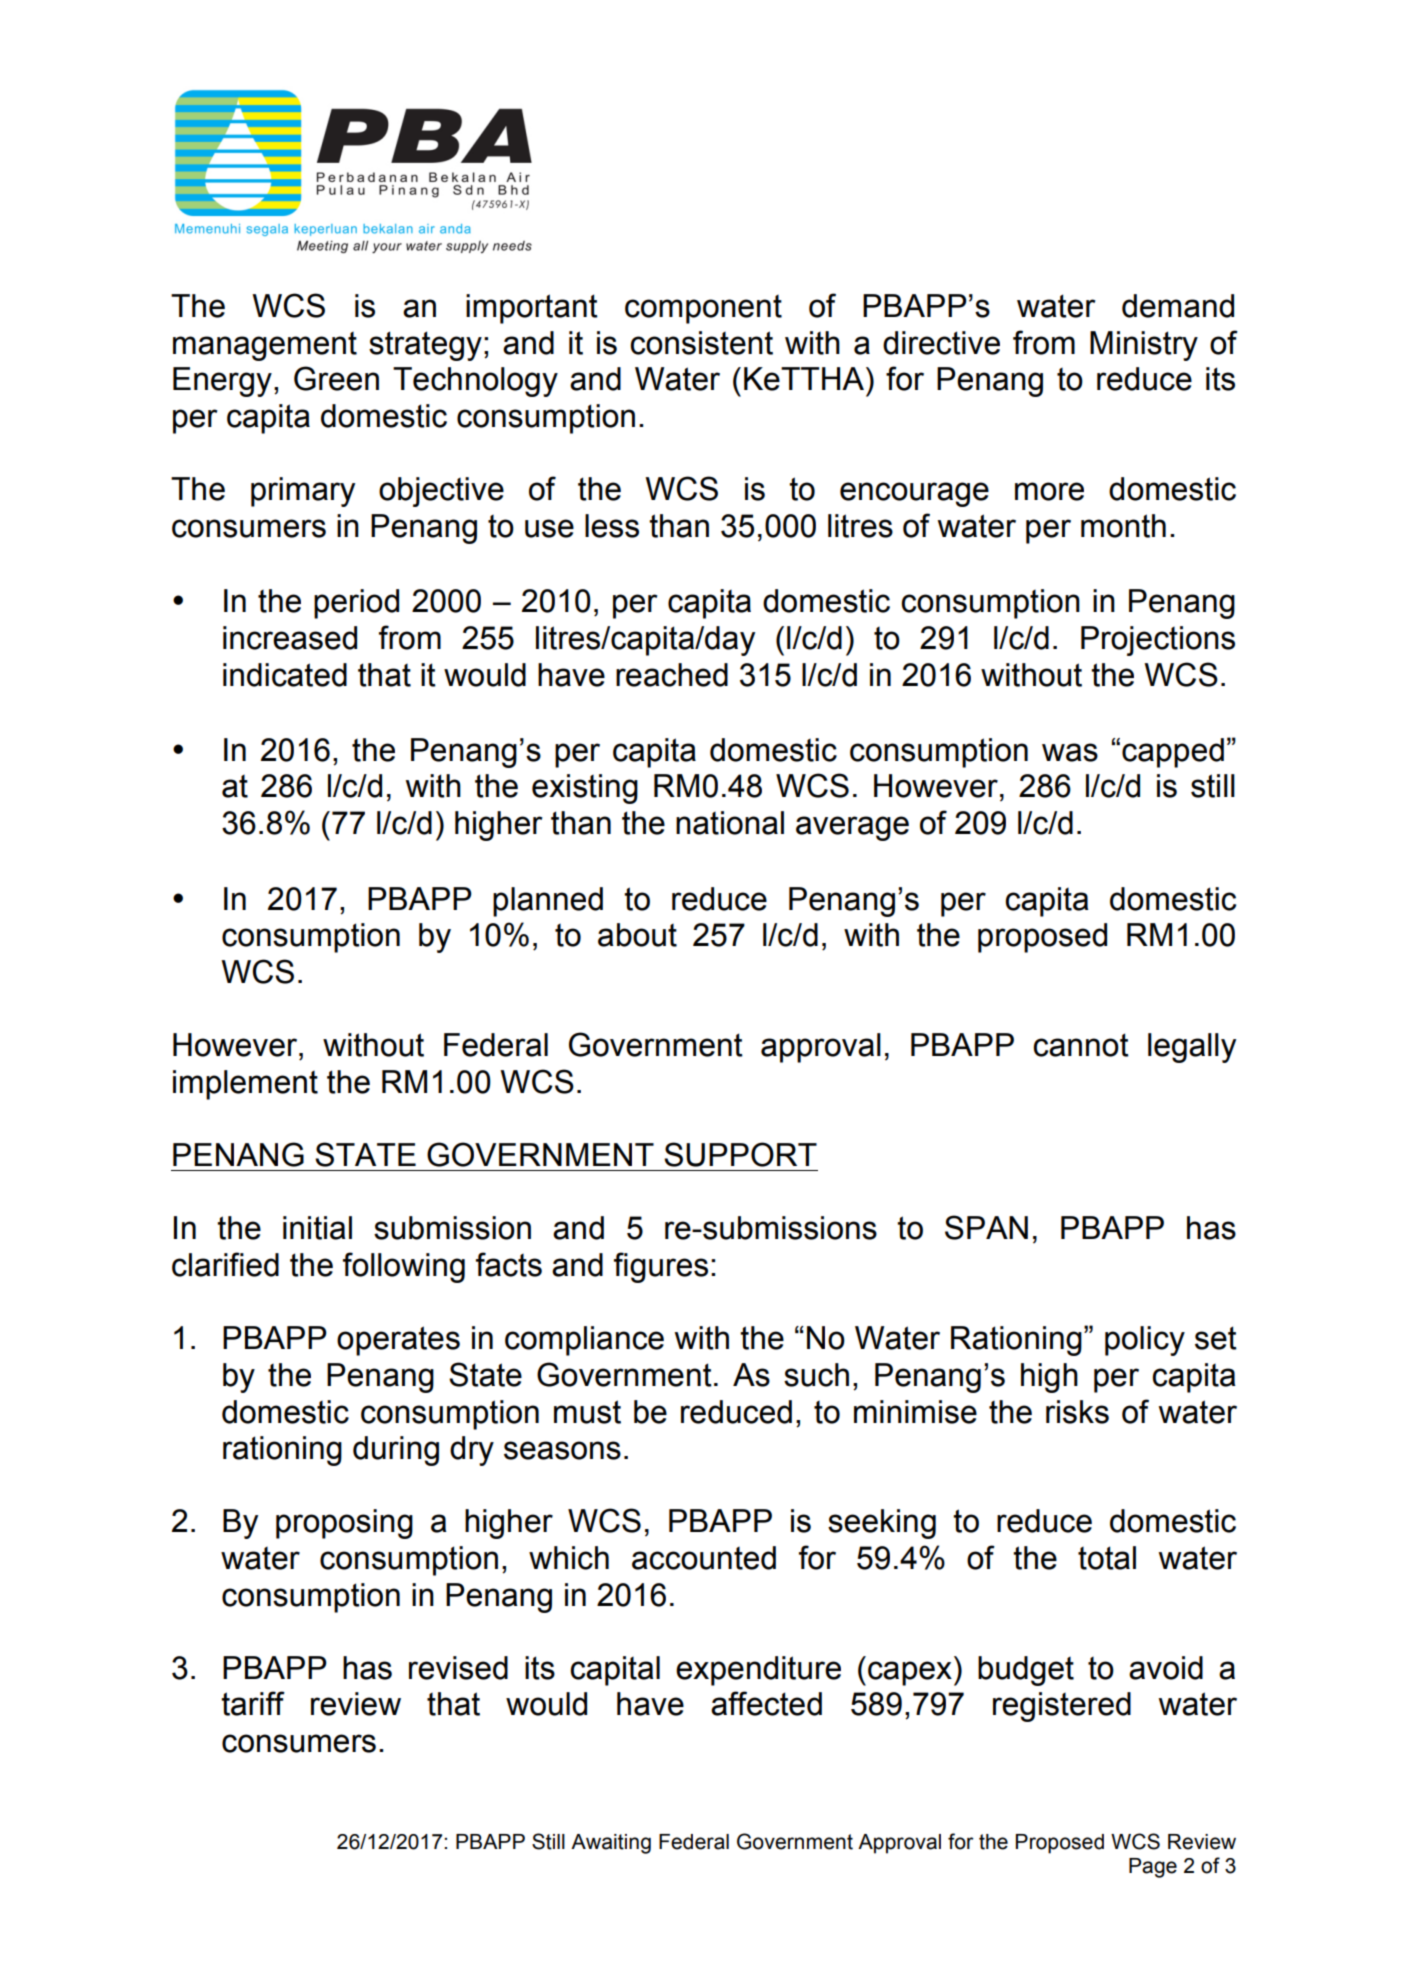  I want to click on Green, so click(336, 378).
